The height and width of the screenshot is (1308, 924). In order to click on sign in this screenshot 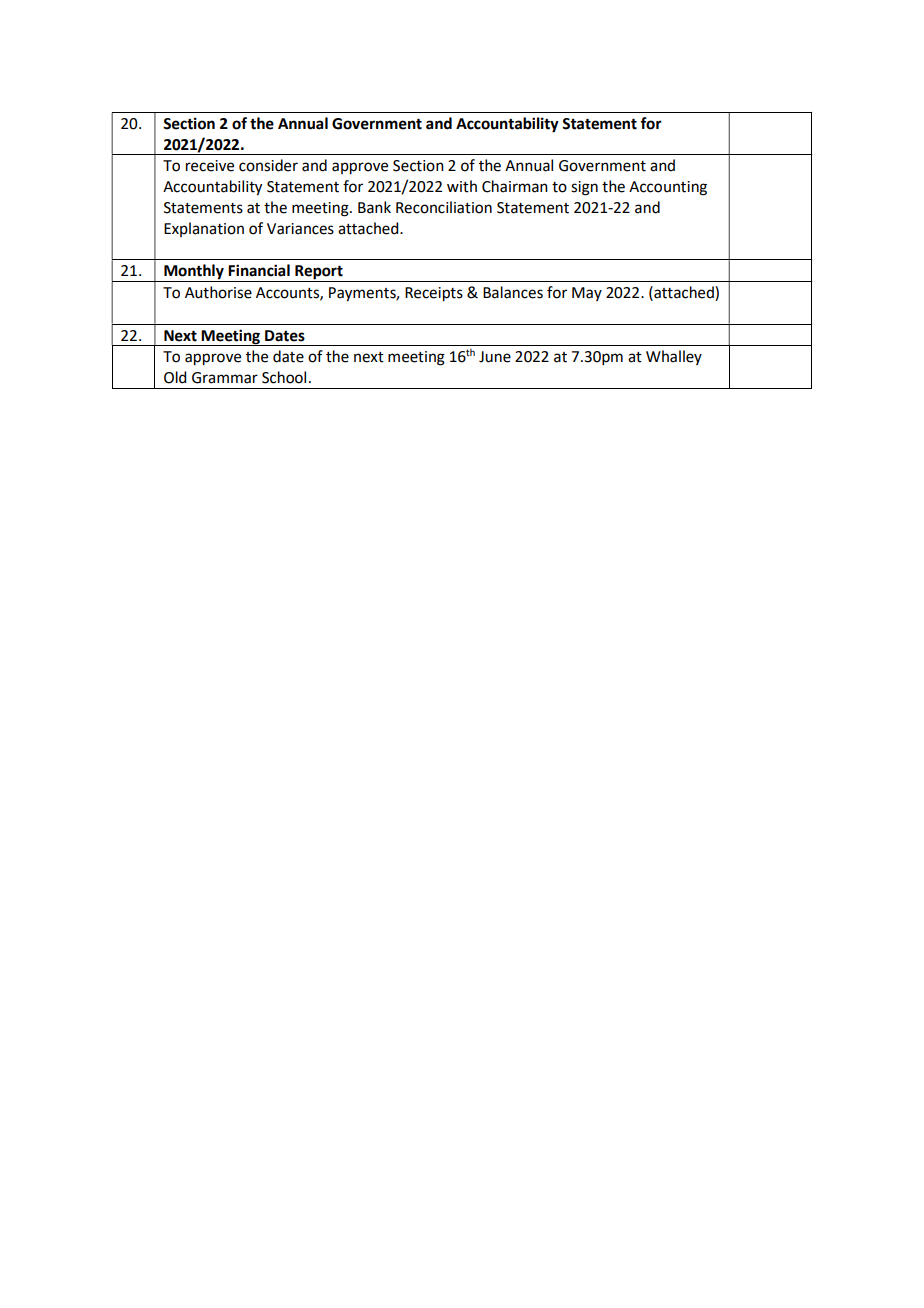, I will do `click(584, 188)`.
